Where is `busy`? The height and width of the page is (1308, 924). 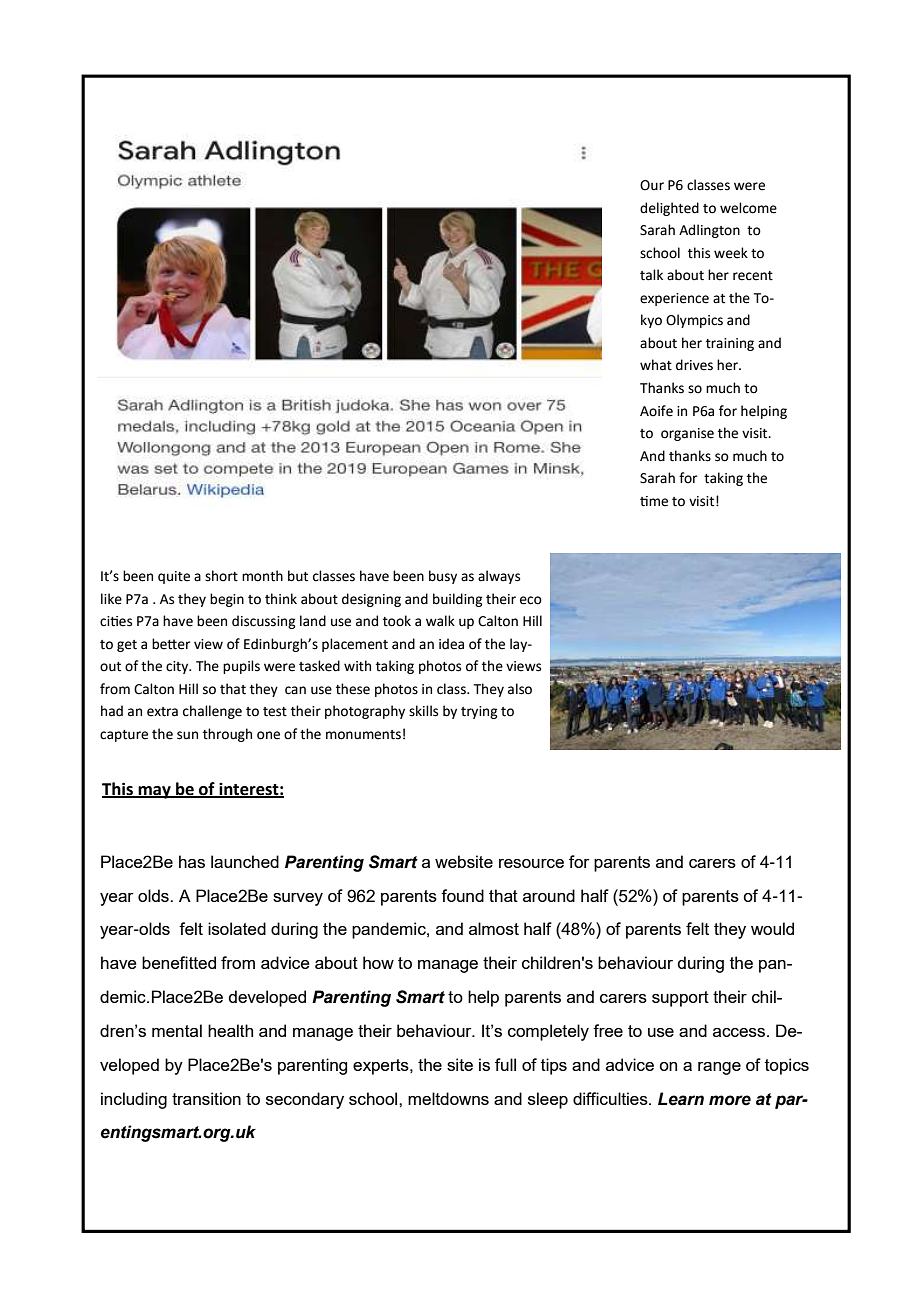 busy is located at coordinates (443, 577).
